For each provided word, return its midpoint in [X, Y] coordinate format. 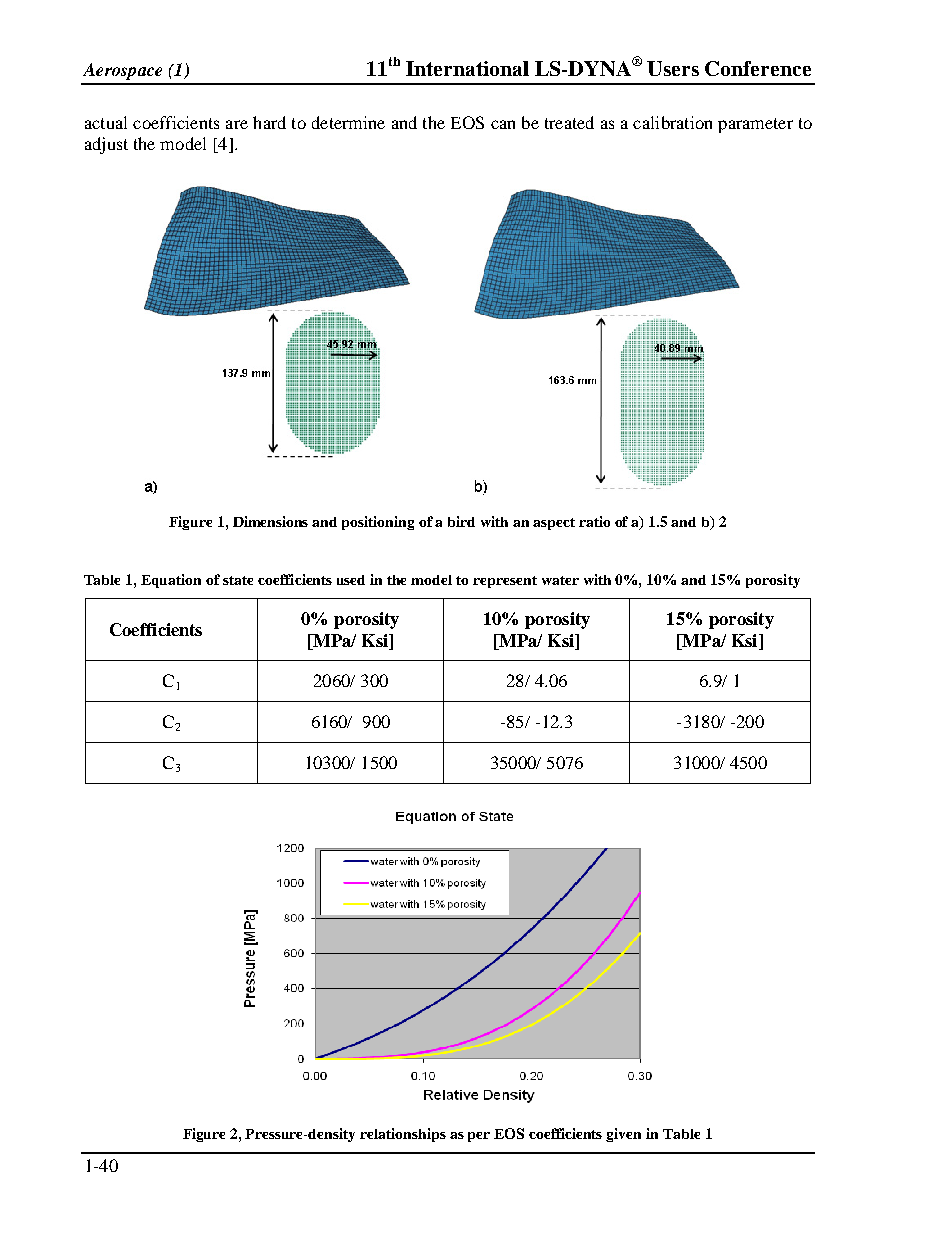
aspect [554, 524]
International [467, 68]
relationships [403, 1135]
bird [461, 521]
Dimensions [270, 521]
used [351, 580]
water [560, 580]
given [623, 1135]
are [237, 124]
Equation [171, 581]
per [479, 1137]
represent [505, 582]
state [238, 580]
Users [673, 68]
